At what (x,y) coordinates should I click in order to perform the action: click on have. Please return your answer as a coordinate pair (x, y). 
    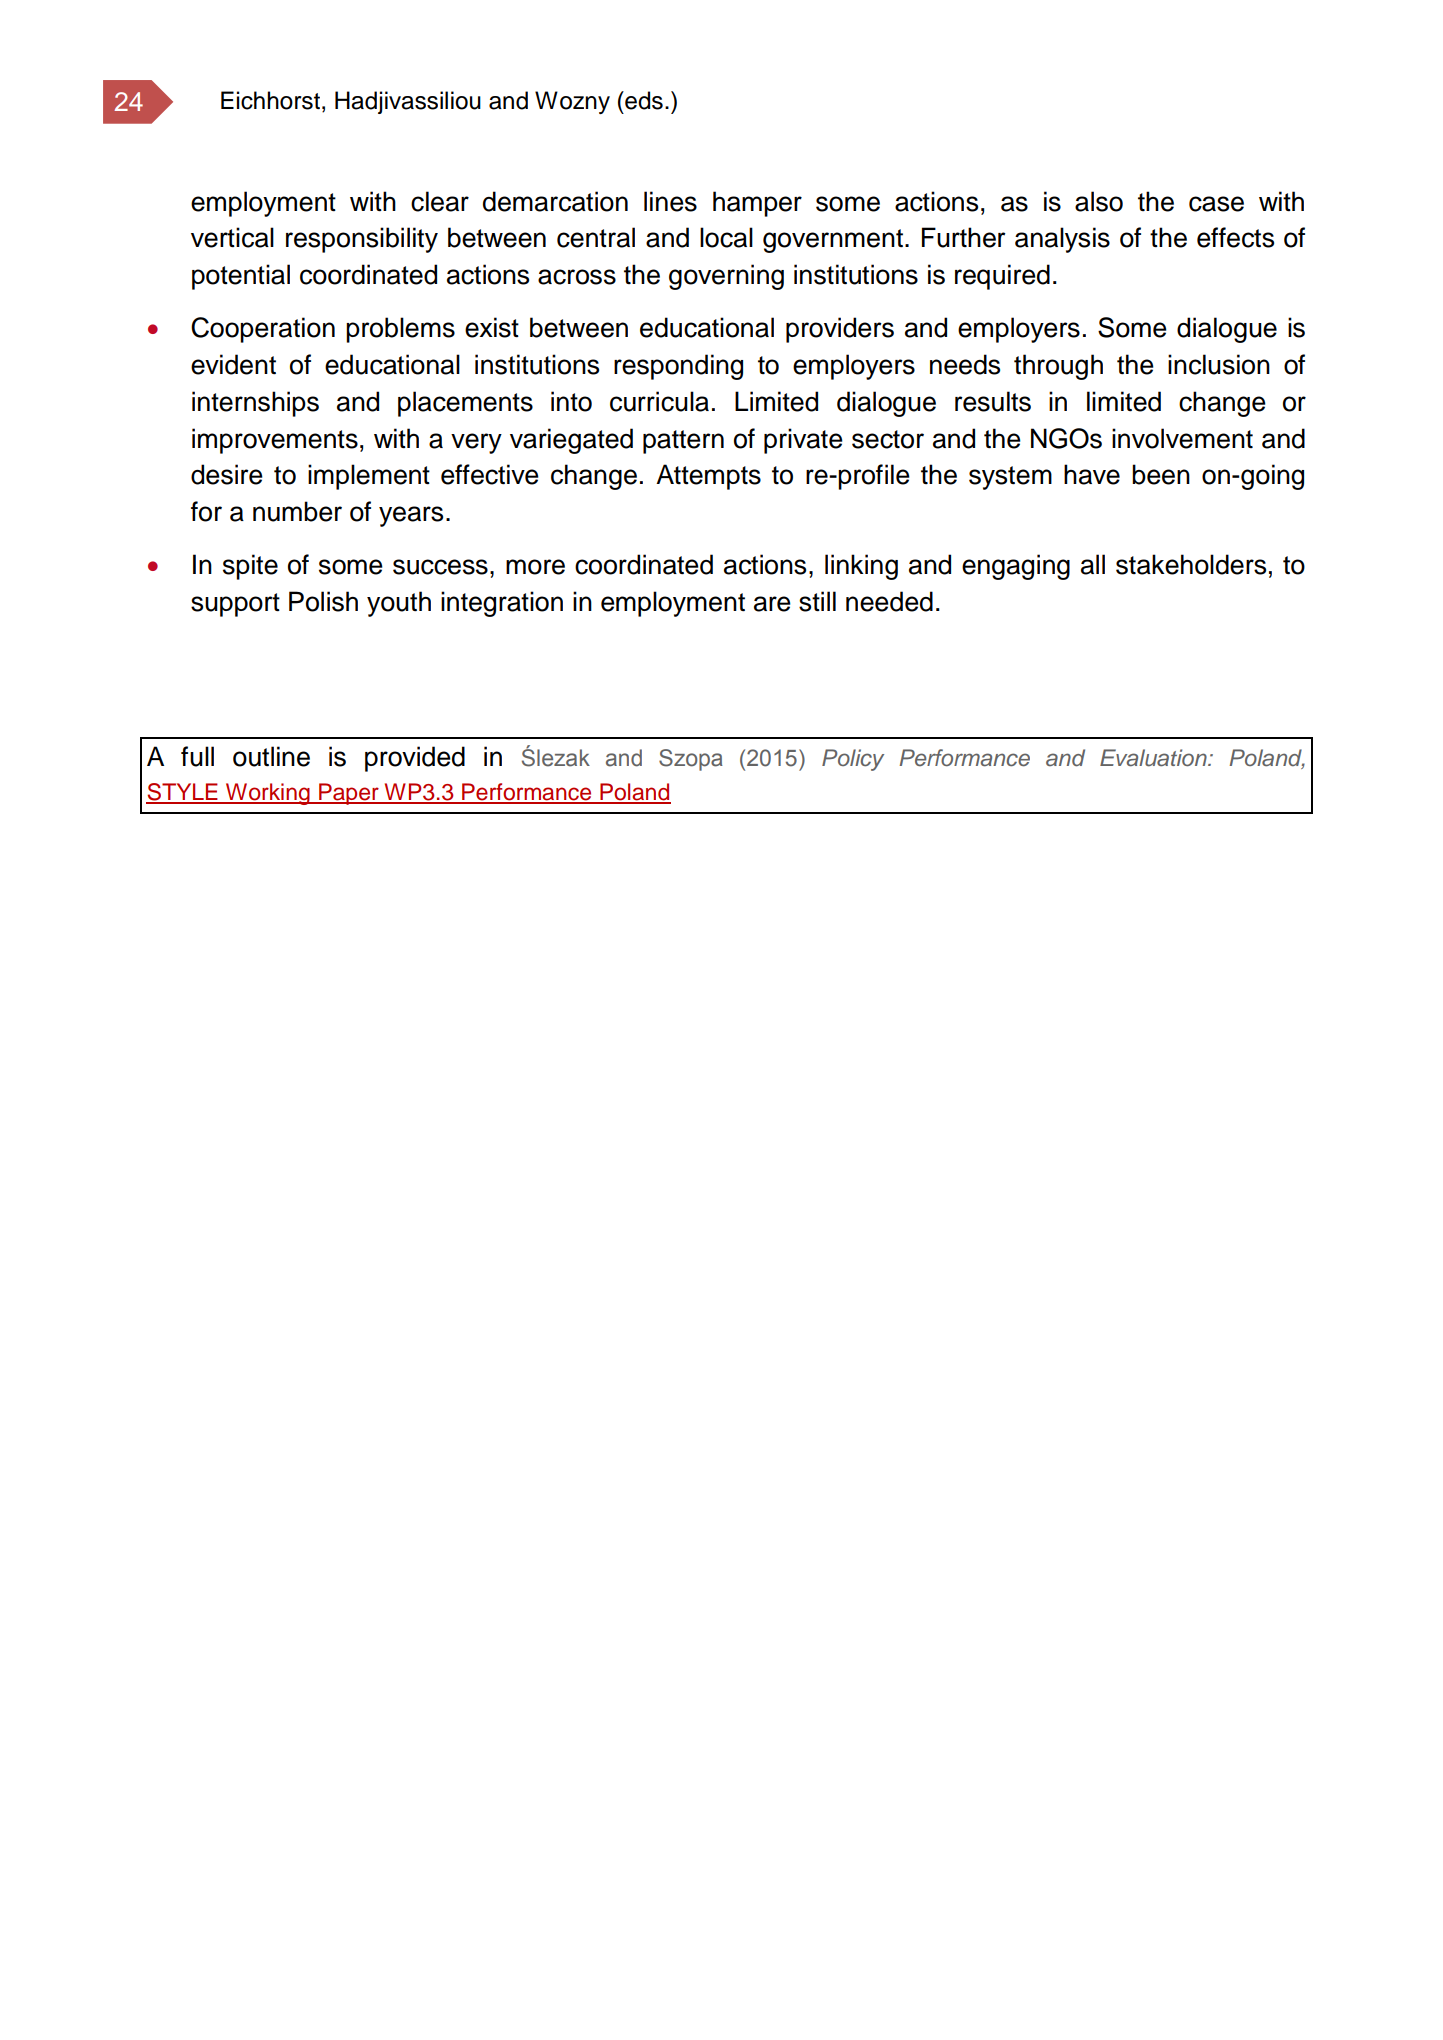
    Looking at the image, I should click on (1092, 474).
